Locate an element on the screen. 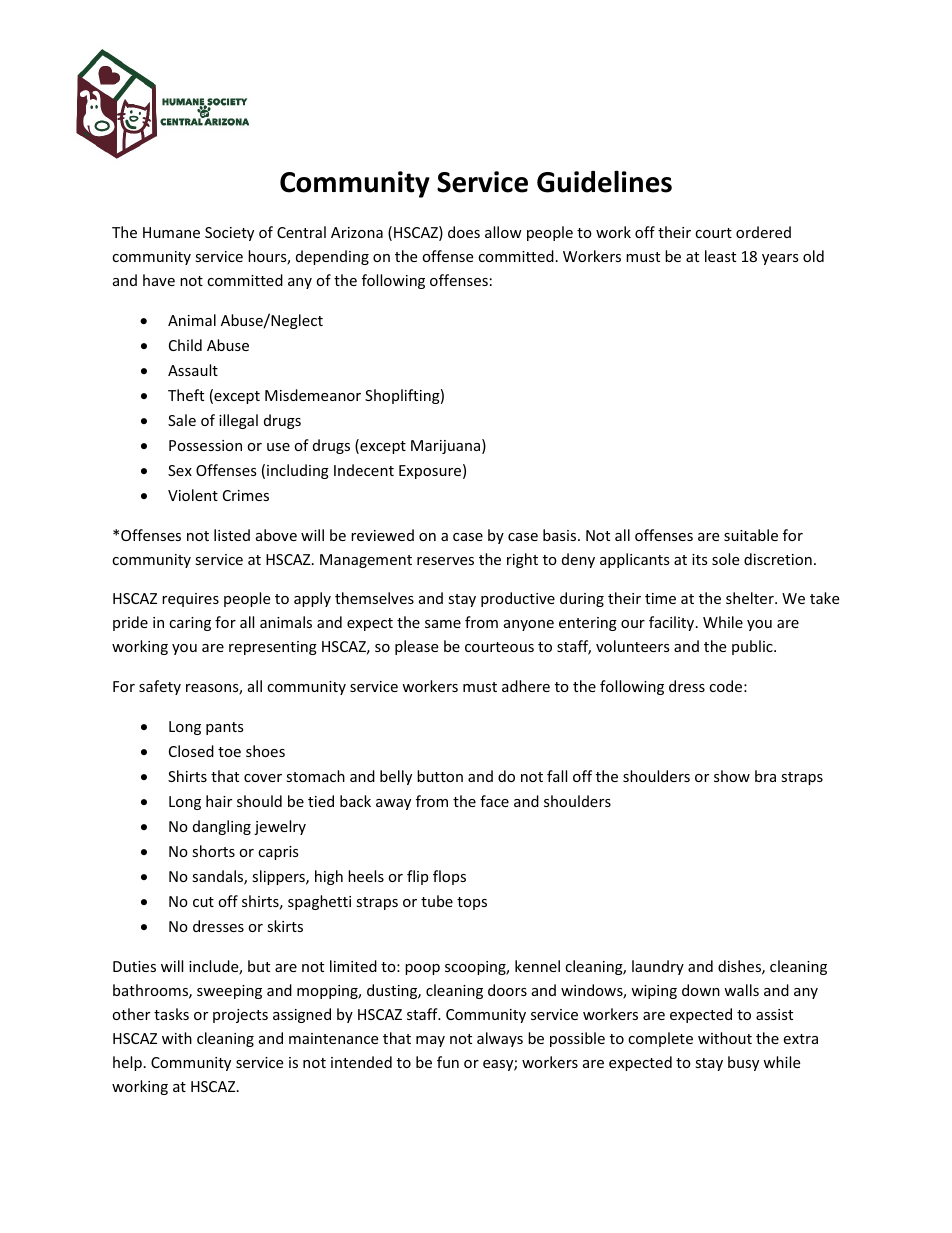  does is located at coordinates (464, 232).
